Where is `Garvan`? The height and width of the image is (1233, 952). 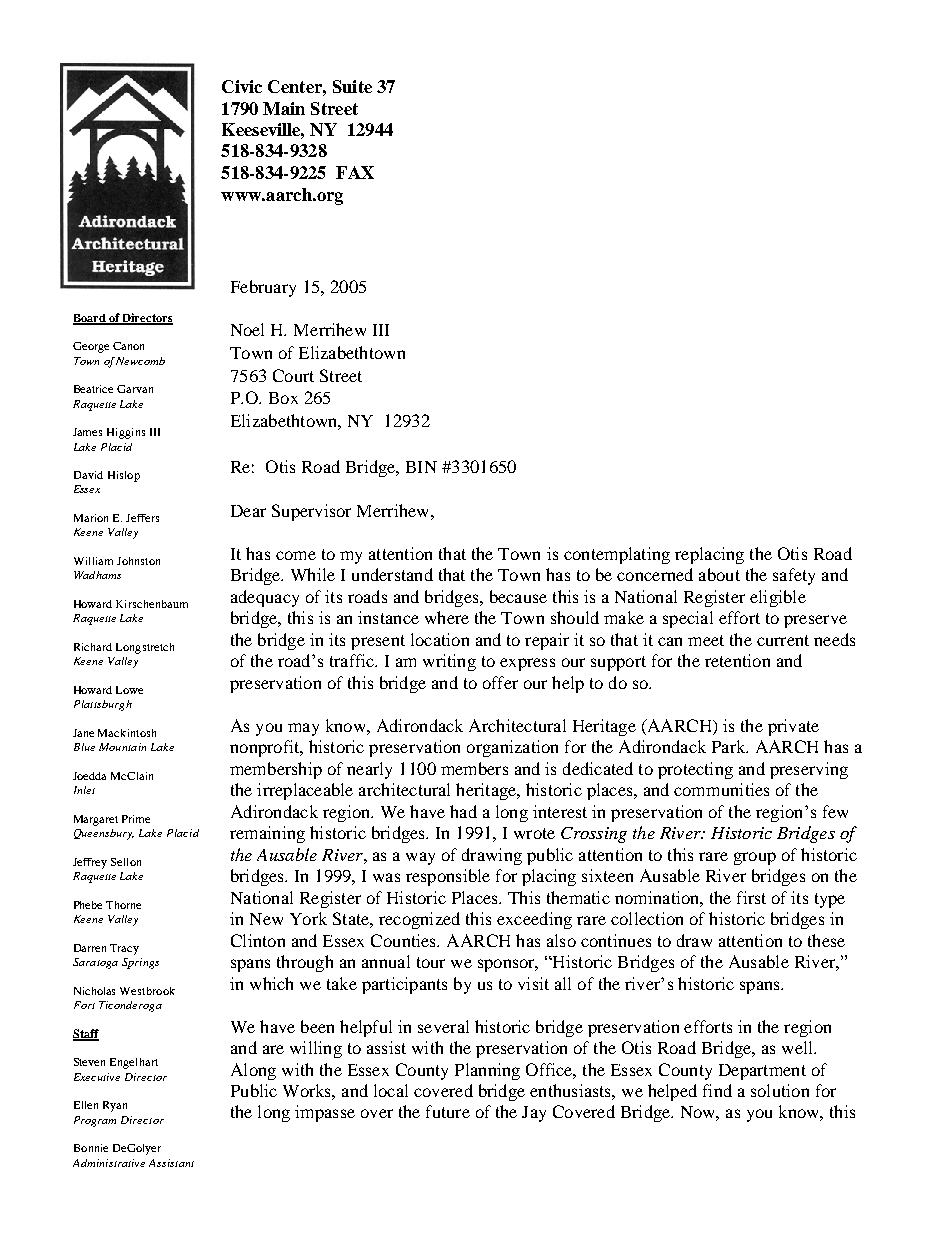 Garvan is located at coordinates (135, 389).
